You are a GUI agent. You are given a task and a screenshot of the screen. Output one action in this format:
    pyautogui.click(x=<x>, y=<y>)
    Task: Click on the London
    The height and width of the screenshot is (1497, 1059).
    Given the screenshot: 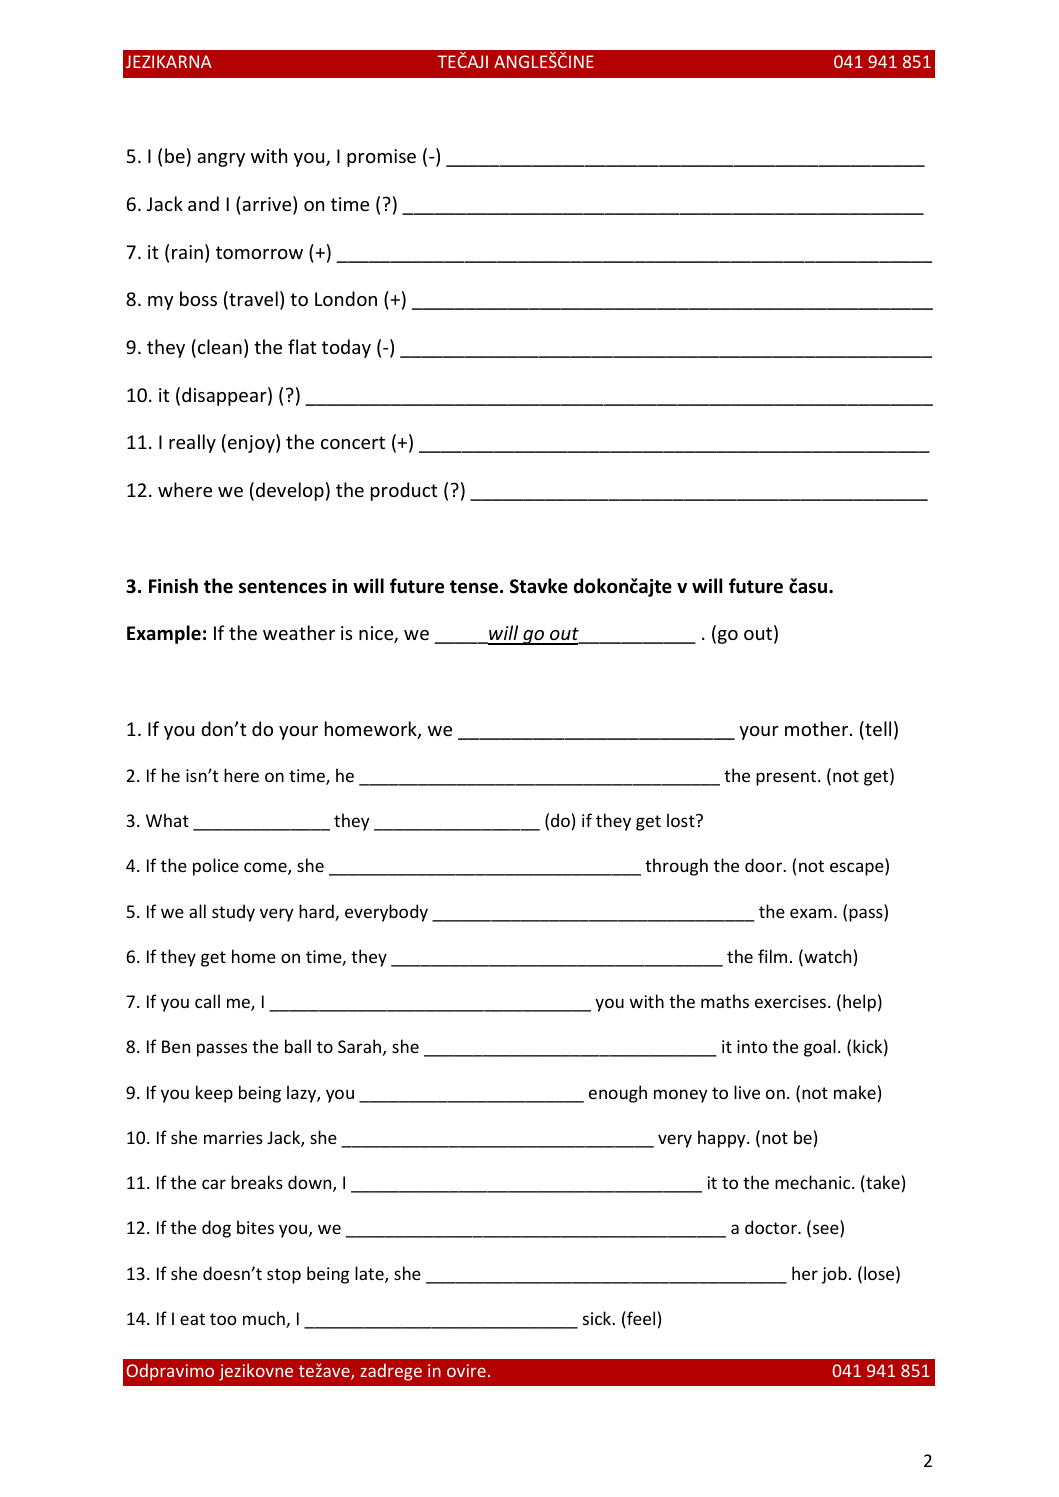 What is the action you would take?
    pyautogui.click(x=346, y=298)
